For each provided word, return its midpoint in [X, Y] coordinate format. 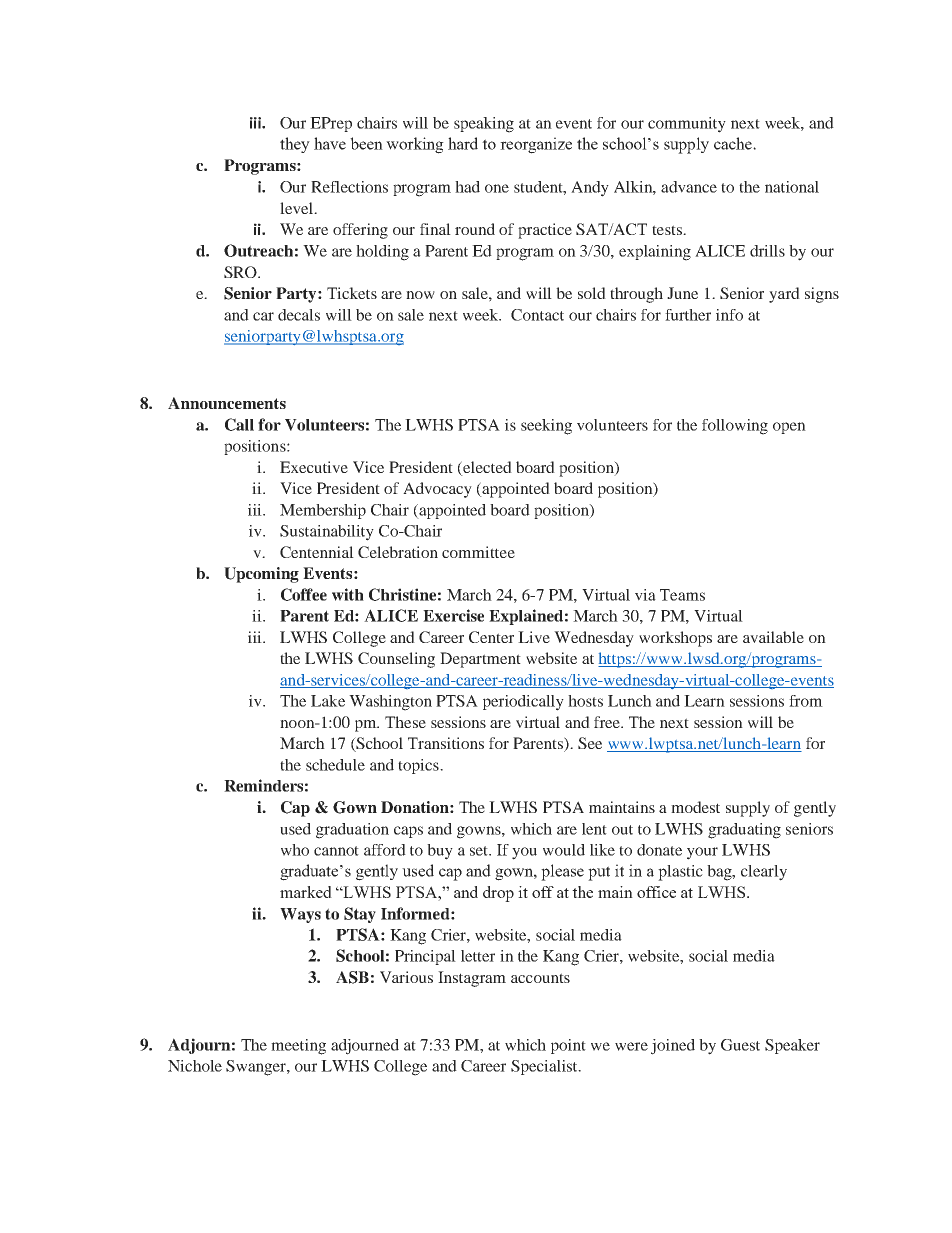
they [295, 145]
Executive [314, 467]
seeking [546, 427]
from [806, 701]
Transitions [446, 743]
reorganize [536, 145]
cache [734, 143]
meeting [298, 1047]
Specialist [545, 1067]
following [735, 427]
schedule [335, 765]
